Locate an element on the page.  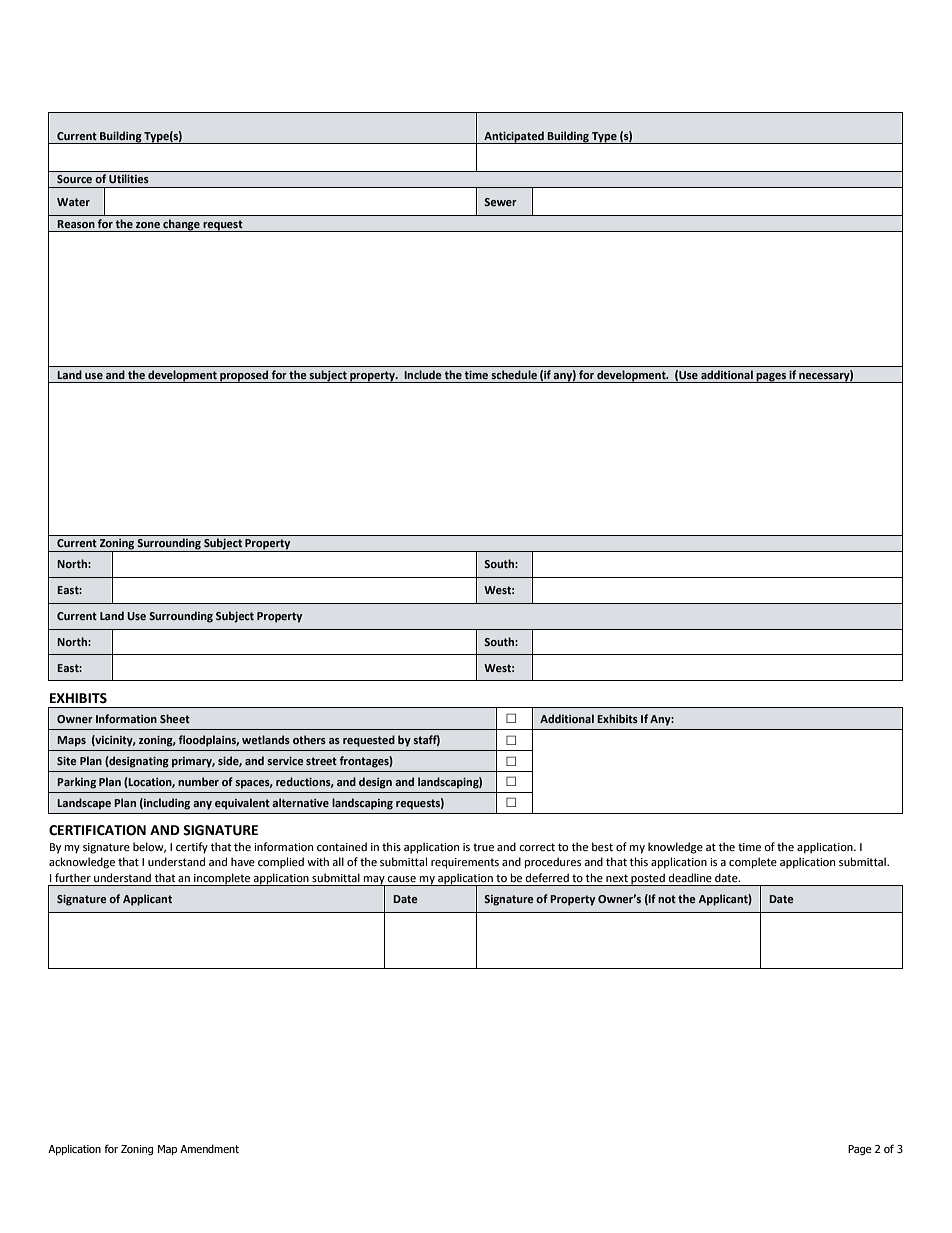
Amendment is located at coordinates (209, 1148).
